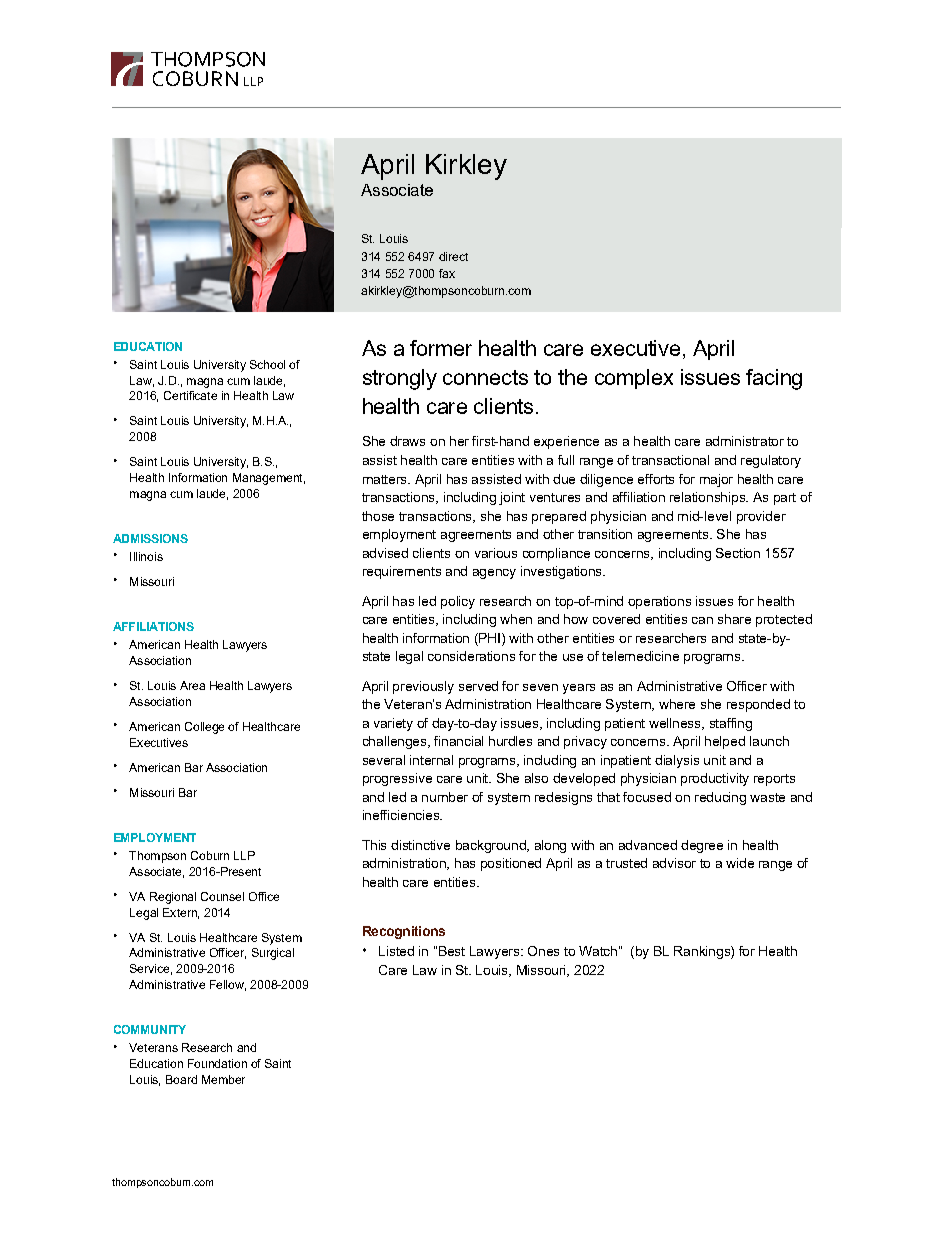  Describe the element at coordinates (204, 728) in the screenshot. I see `College` at that location.
